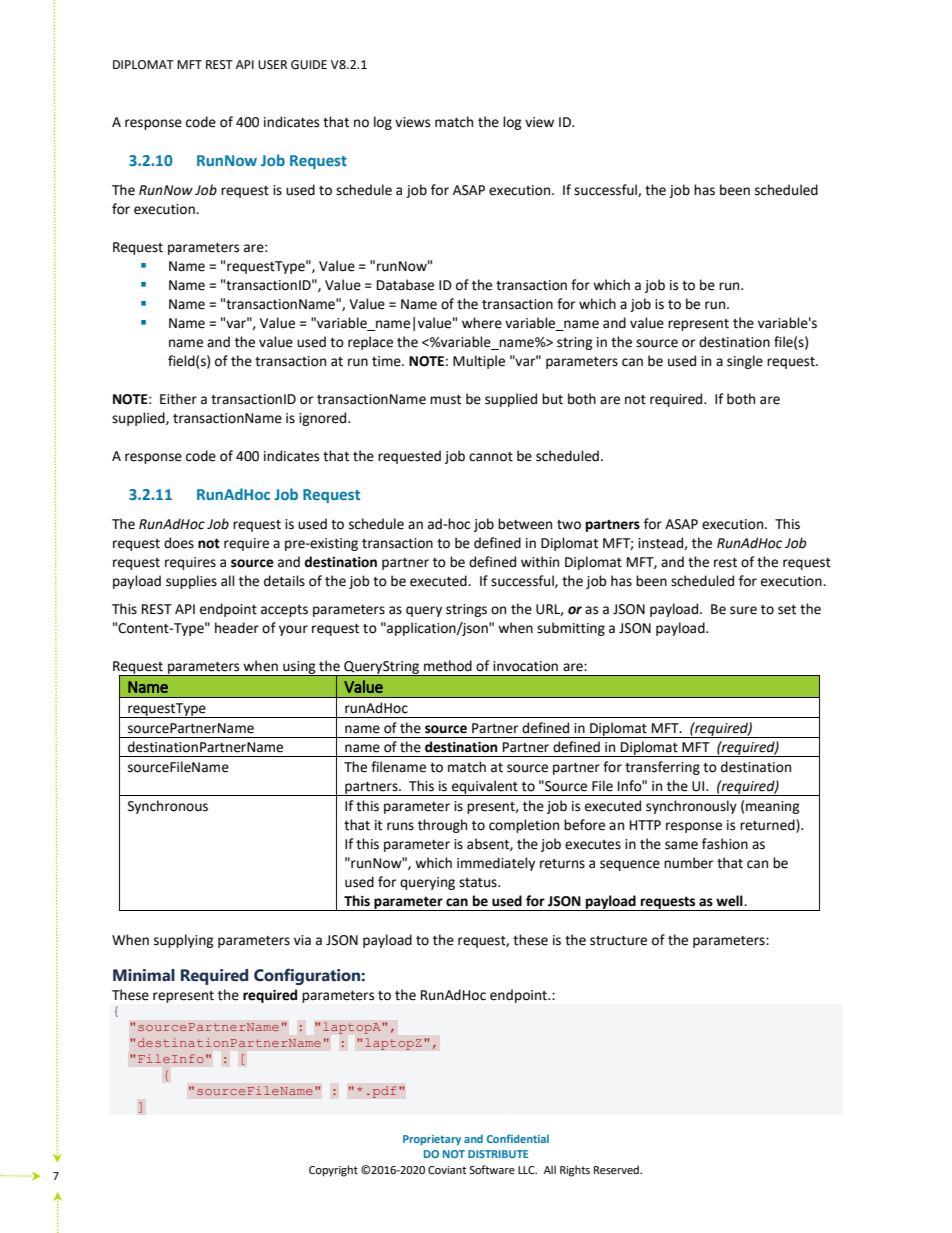 This document has height=1233, width=952. What do you see at coordinates (237, 628) in the document?
I see `header` at bounding box center [237, 628].
